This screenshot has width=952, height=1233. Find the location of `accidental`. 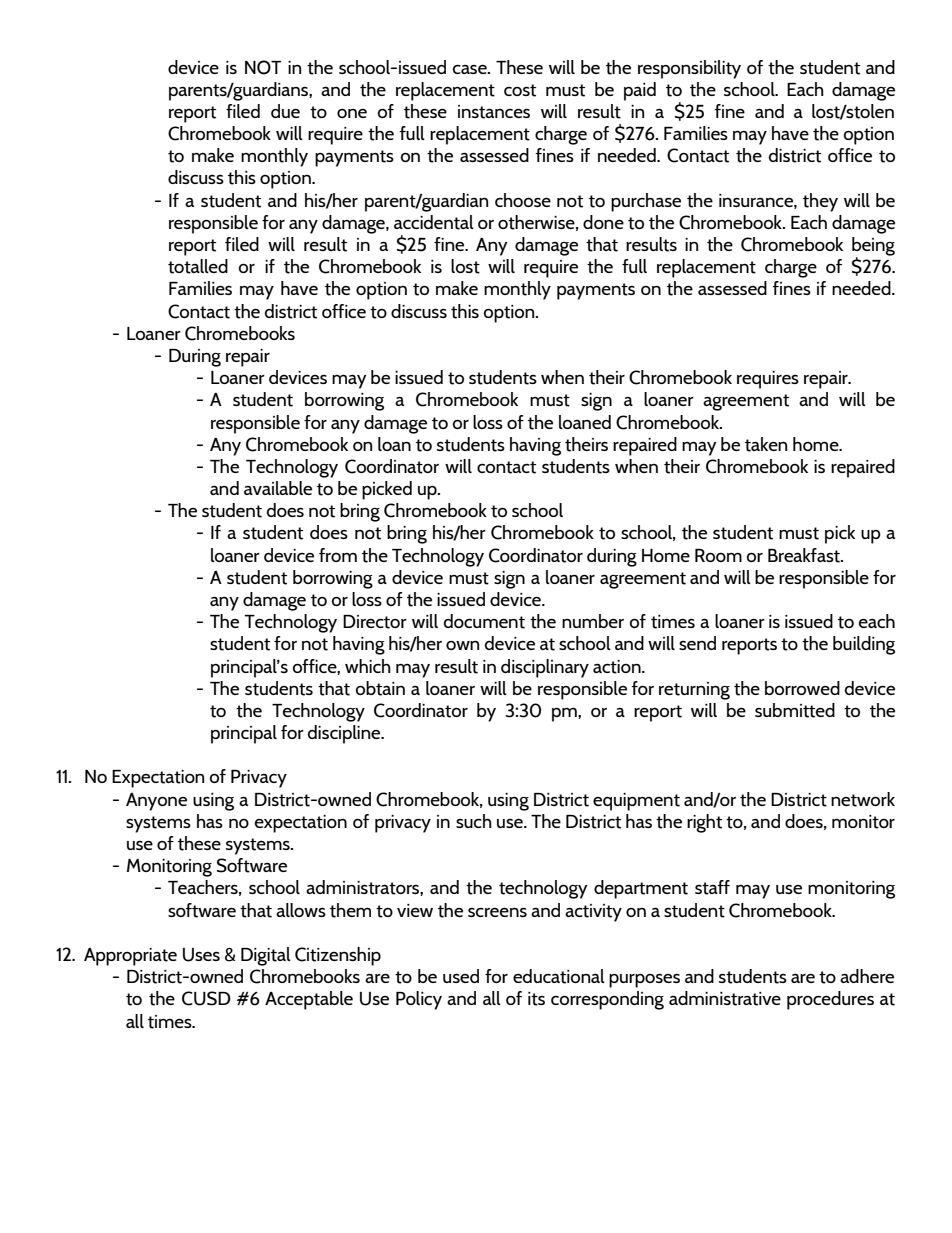

accidental is located at coordinates (434, 222).
